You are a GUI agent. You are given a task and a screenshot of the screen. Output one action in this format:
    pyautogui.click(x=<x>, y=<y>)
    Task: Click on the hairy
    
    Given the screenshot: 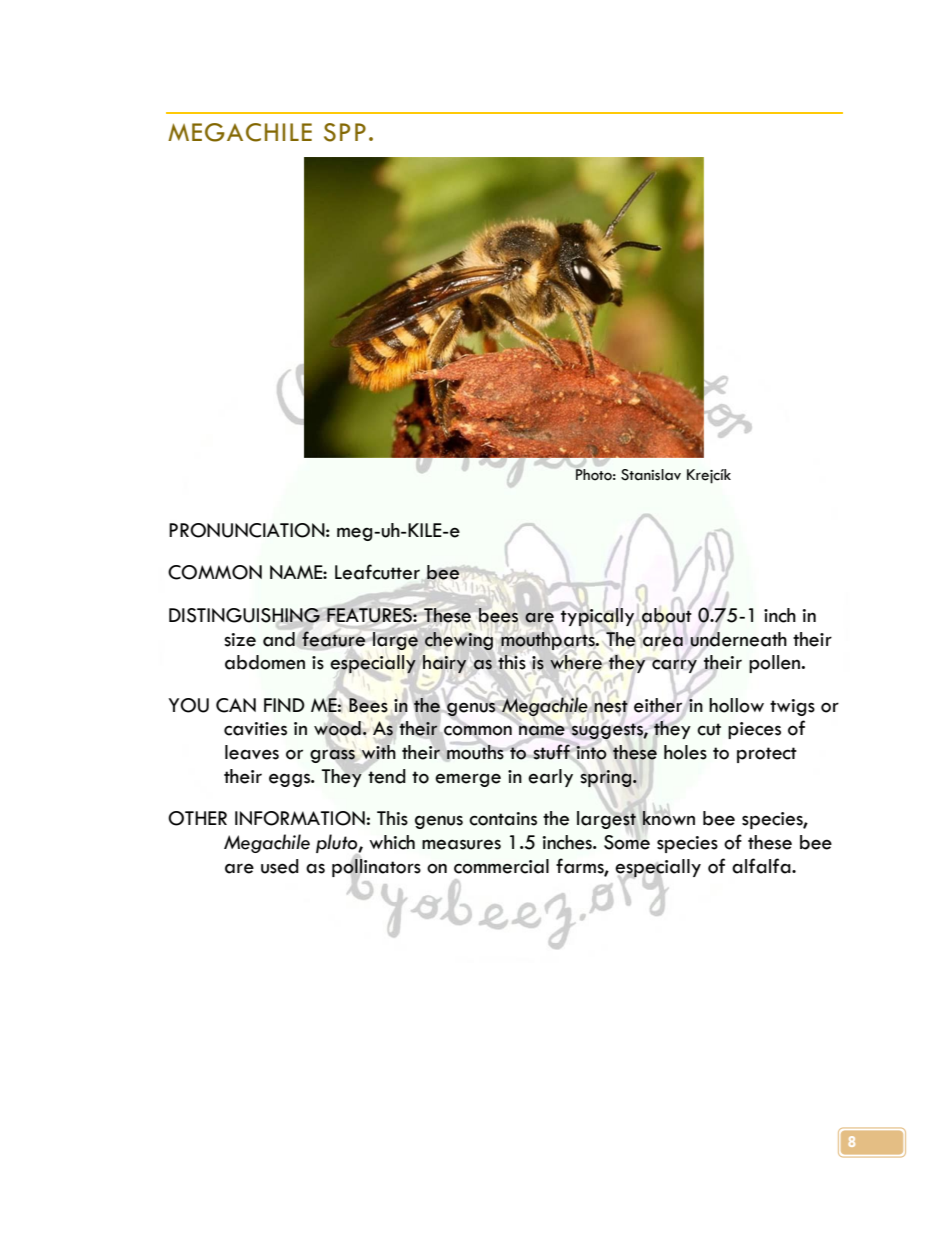 What is the action you would take?
    pyautogui.click(x=444, y=664)
